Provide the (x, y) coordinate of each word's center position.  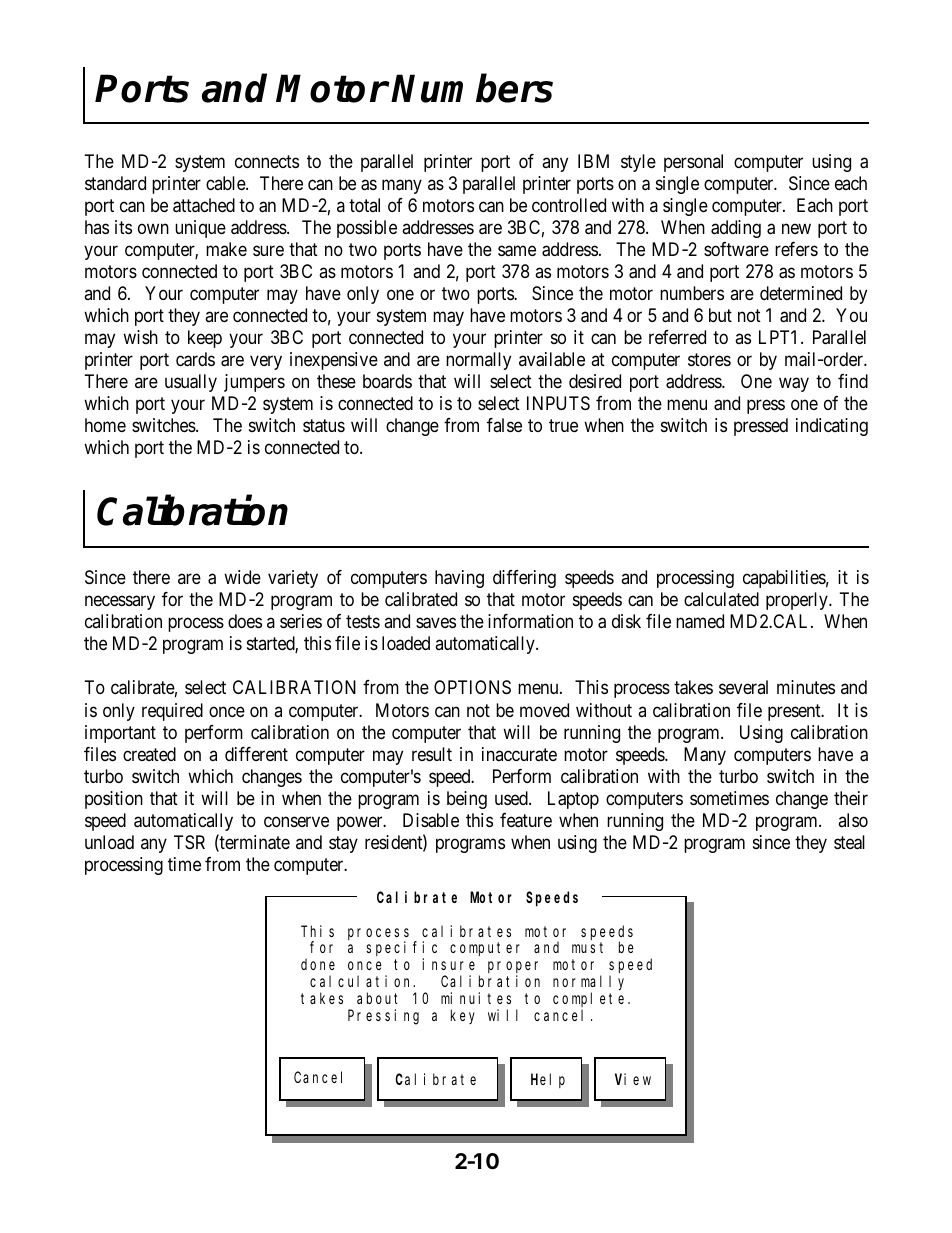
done (318, 964)
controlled (569, 205)
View (633, 1079)
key (463, 1016)
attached (204, 205)
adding (736, 229)
